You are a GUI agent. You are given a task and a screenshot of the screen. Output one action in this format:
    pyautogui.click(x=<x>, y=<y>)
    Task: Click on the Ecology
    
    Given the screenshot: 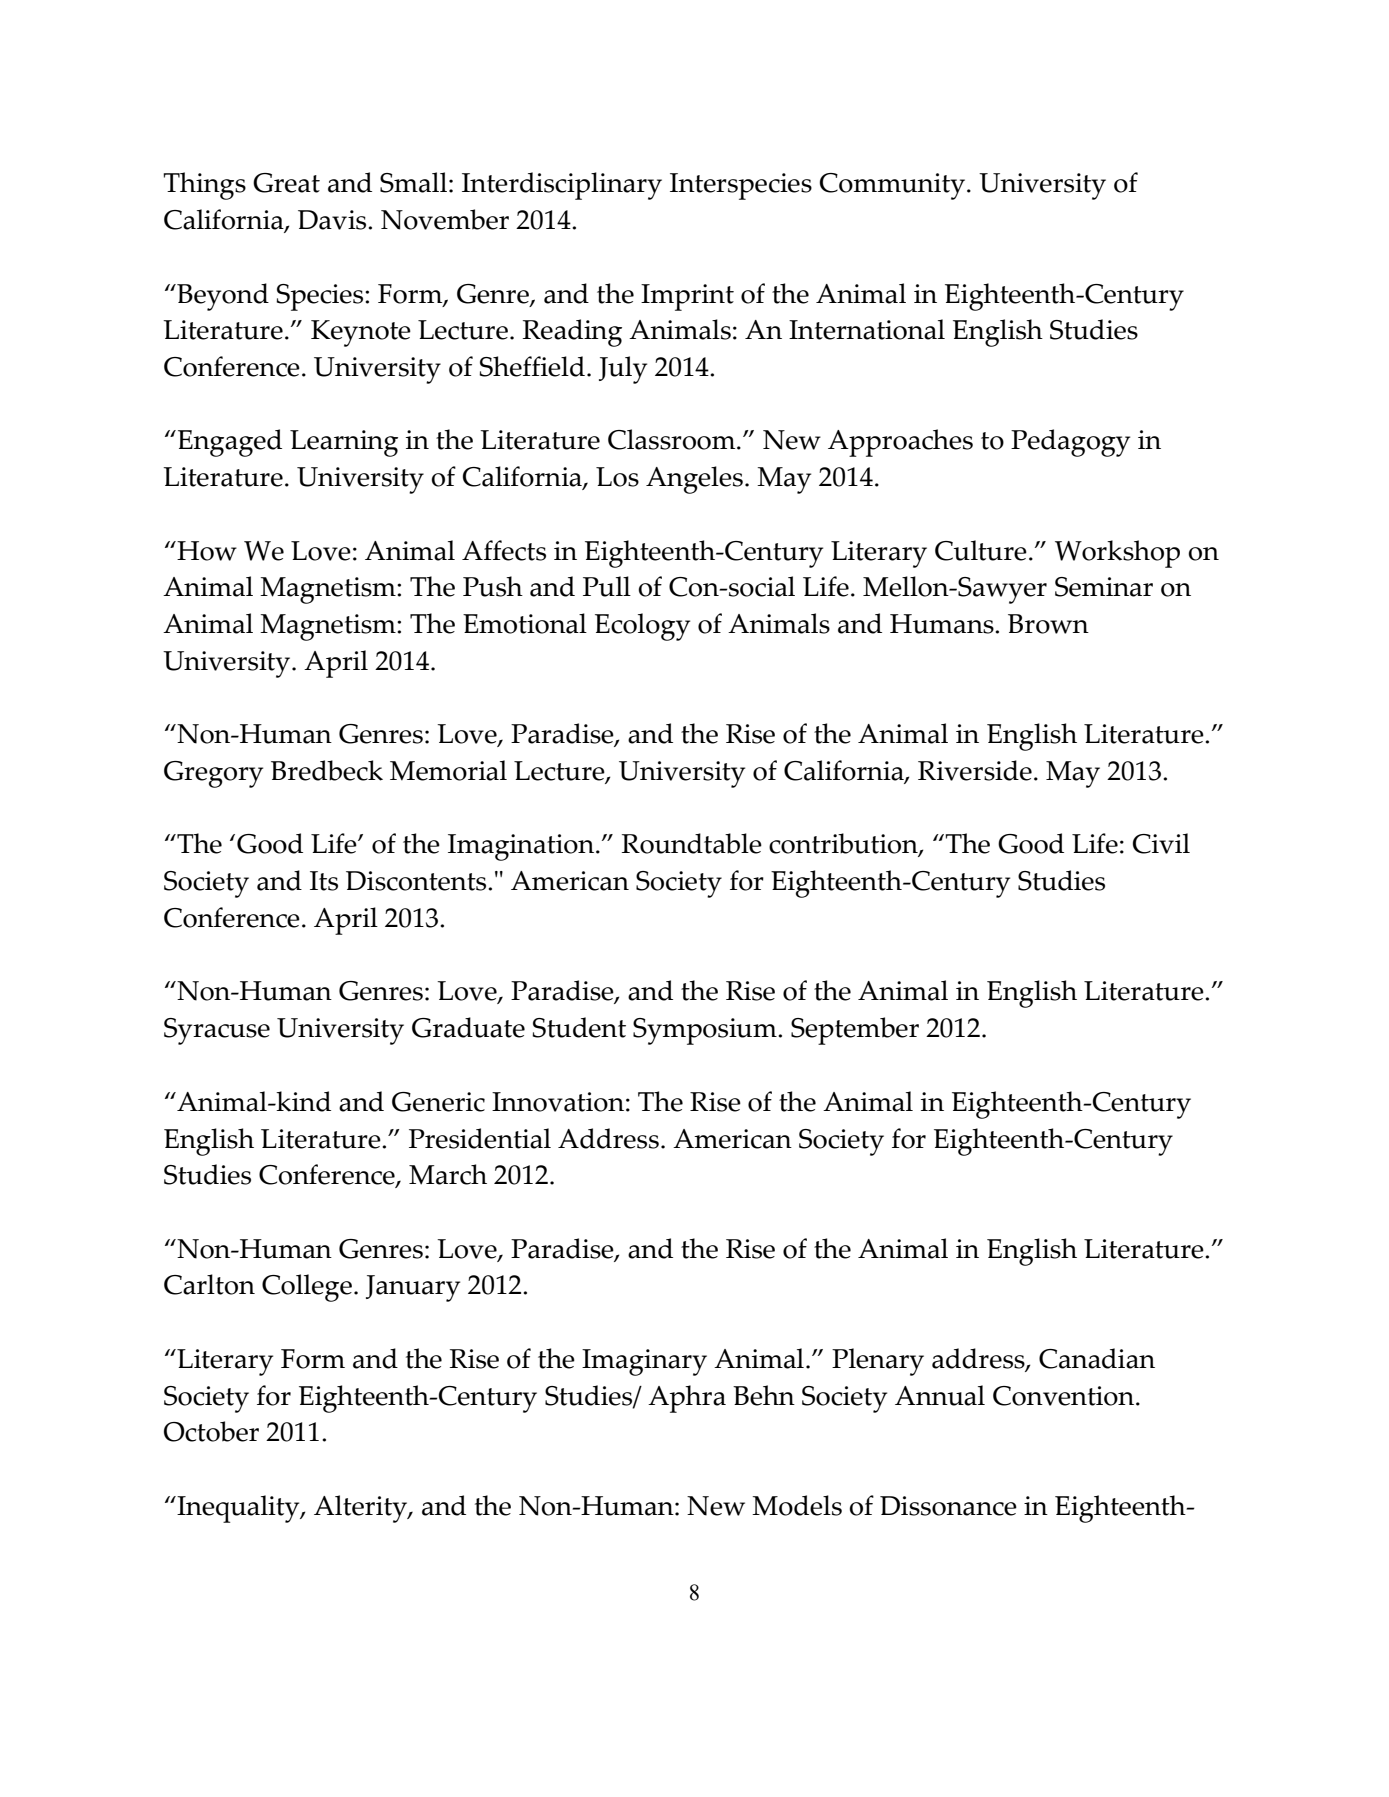 What is the action you would take?
    pyautogui.click(x=642, y=627)
